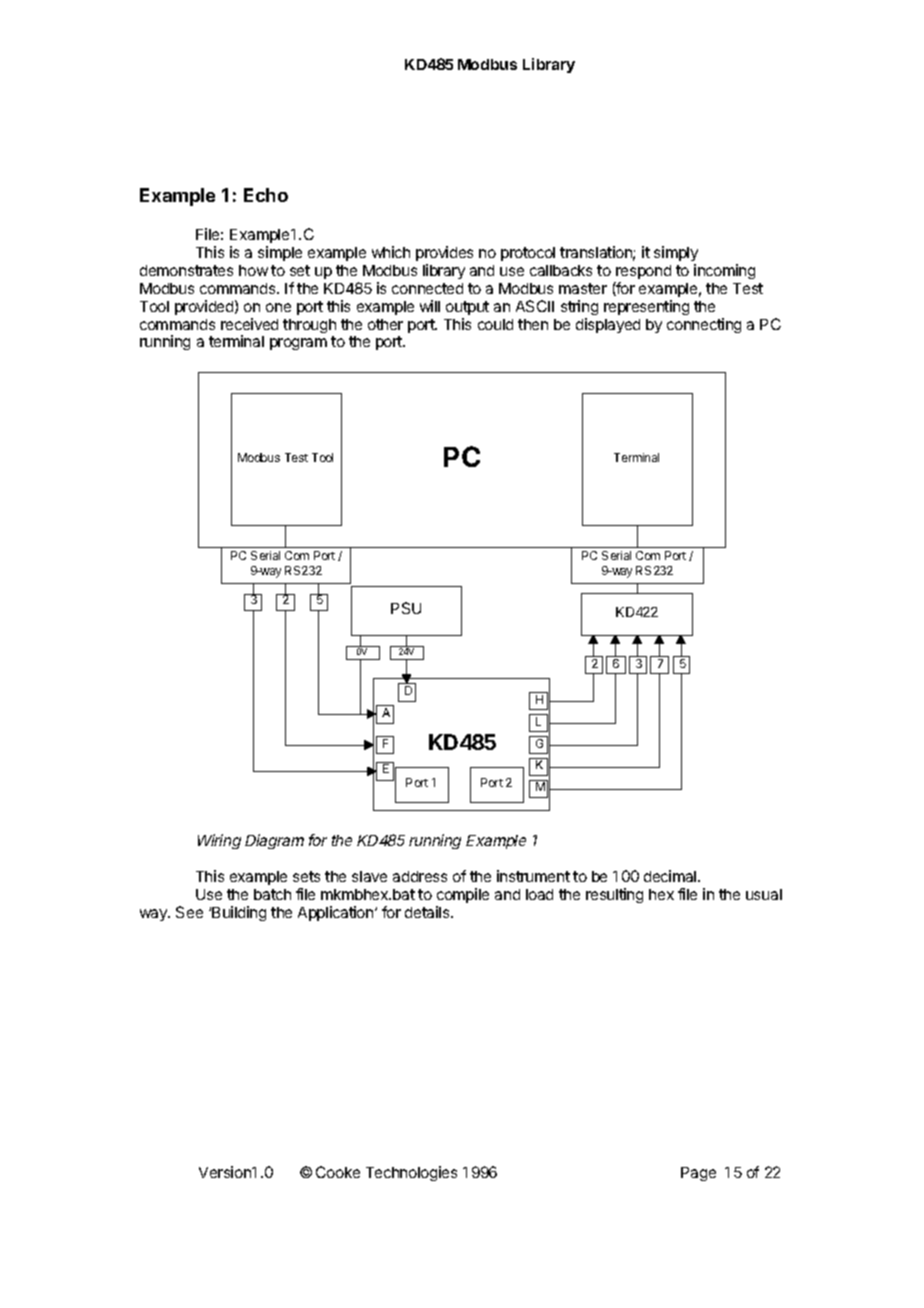 The width and height of the image is (924, 1308). I want to click on Cooke, so click(338, 1172).
